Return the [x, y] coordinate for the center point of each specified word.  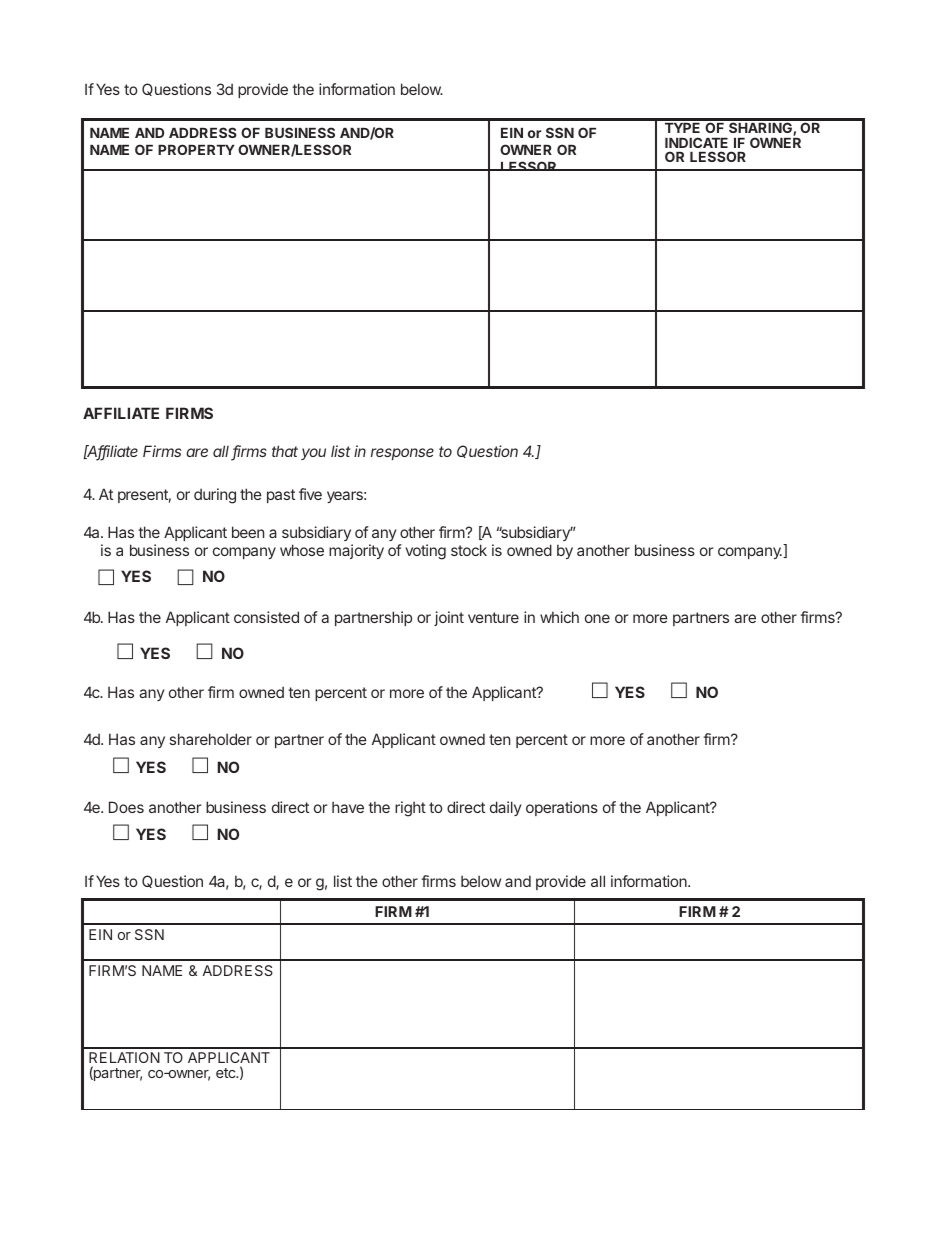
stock [469, 550]
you [313, 454]
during [215, 496]
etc [227, 1073]
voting [425, 552]
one [597, 618]
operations [562, 808]
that [285, 451]
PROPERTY [196, 149]
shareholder [211, 739]
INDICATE [696, 142]
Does [126, 807]
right [410, 809]
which [559, 617]
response [402, 454]
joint [449, 618]
